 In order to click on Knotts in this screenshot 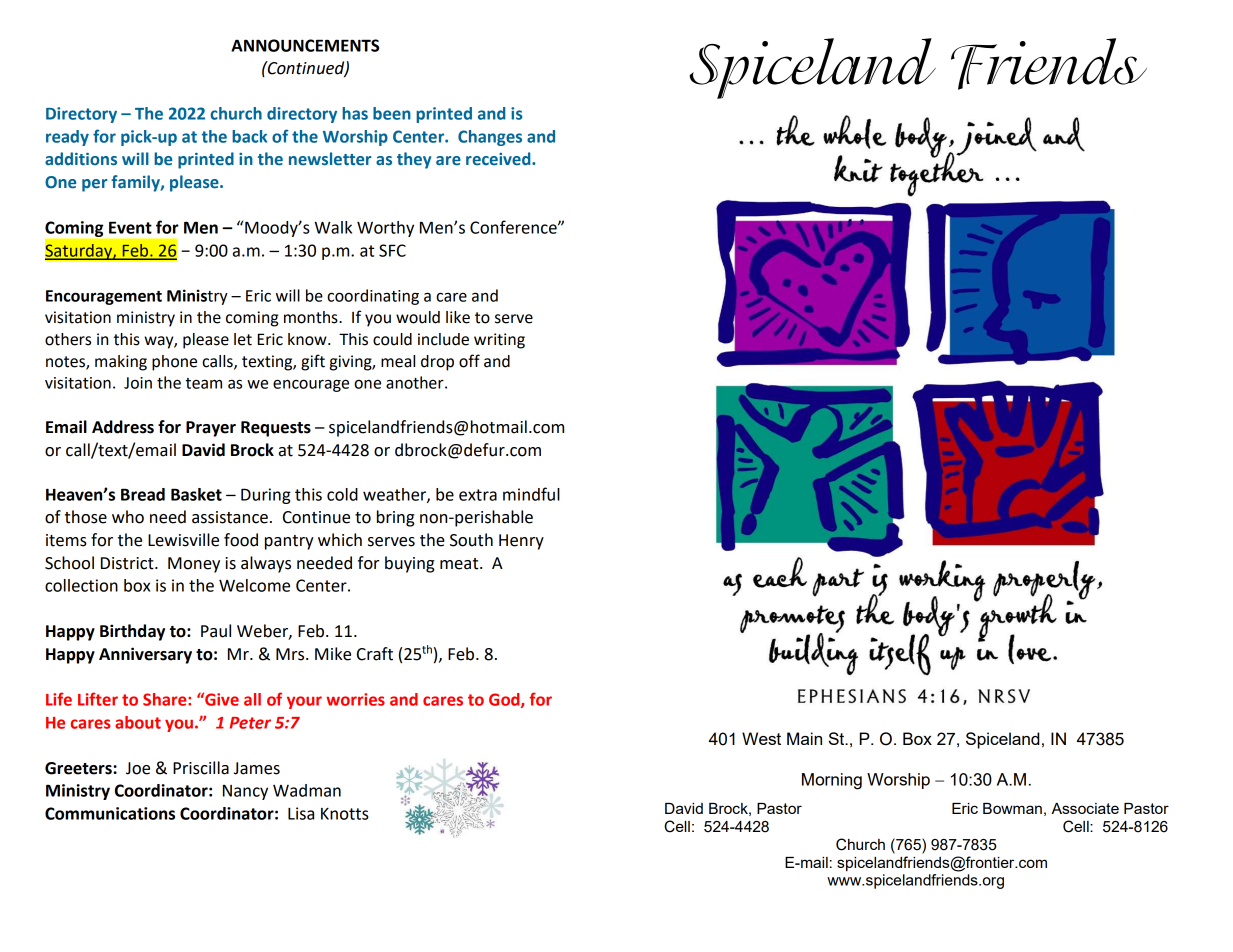, I will do `click(345, 814)`.
